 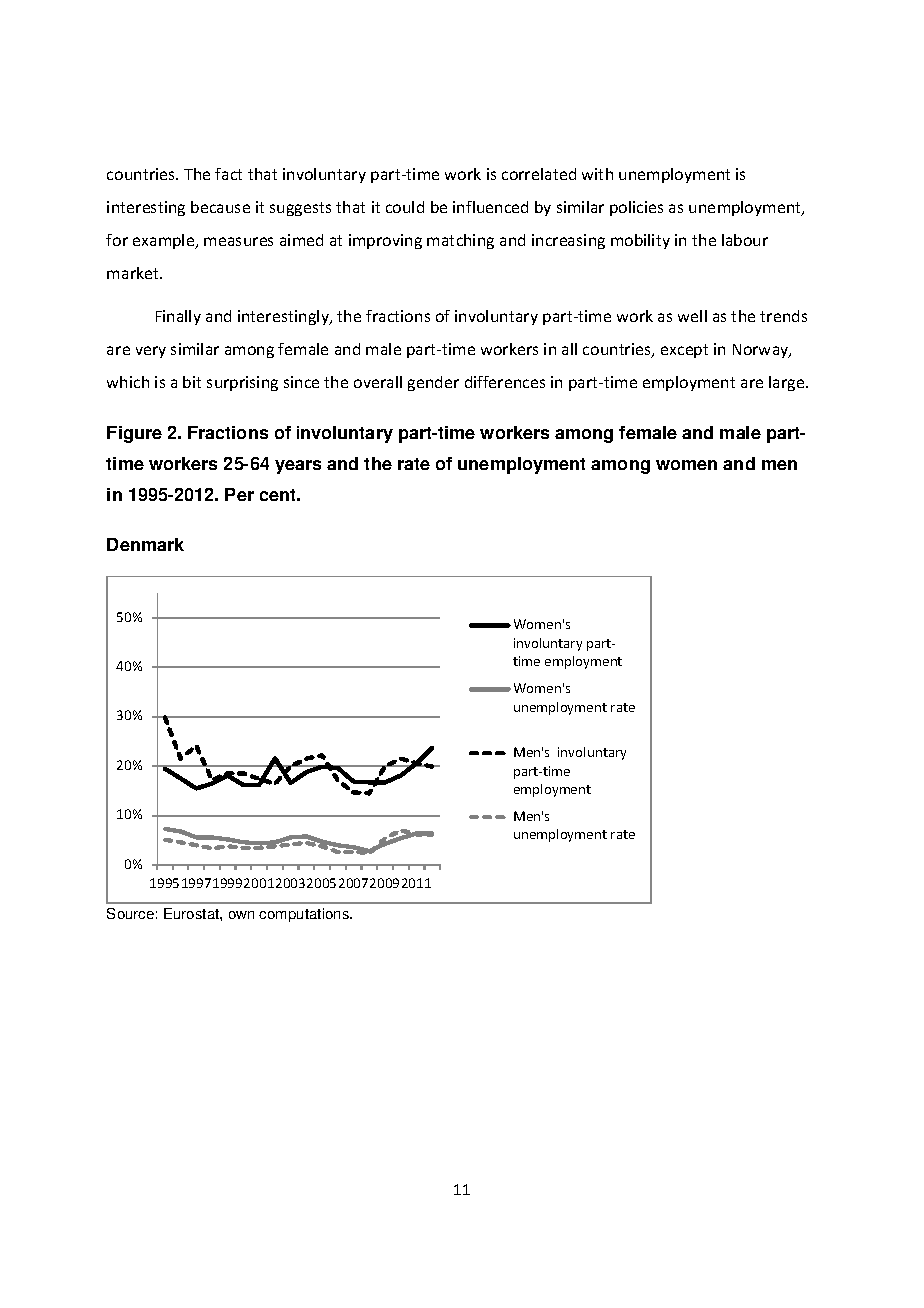 What do you see at coordinates (490, 207) in the page?
I see `influenced` at bounding box center [490, 207].
